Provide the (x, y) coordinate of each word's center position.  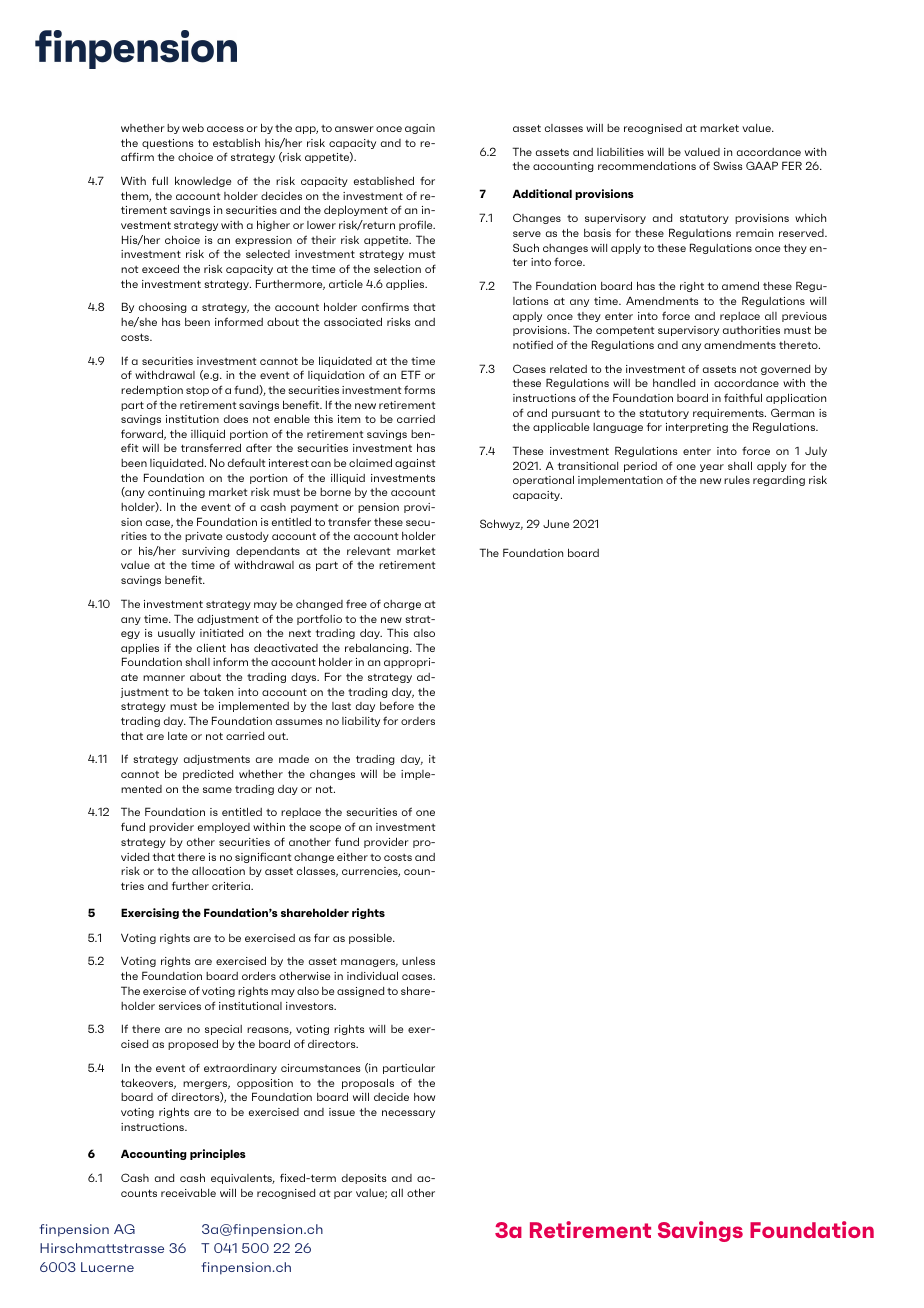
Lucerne (107, 1267)
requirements (729, 414)
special (223, 1030)
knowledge (203, 181)
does (236, 419)
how (424, 1097)
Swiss (728, 165)
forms (419, 389)
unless (418, 961)
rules (737, 480)
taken (218, 691)
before (397, 706)
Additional (542, 193)
